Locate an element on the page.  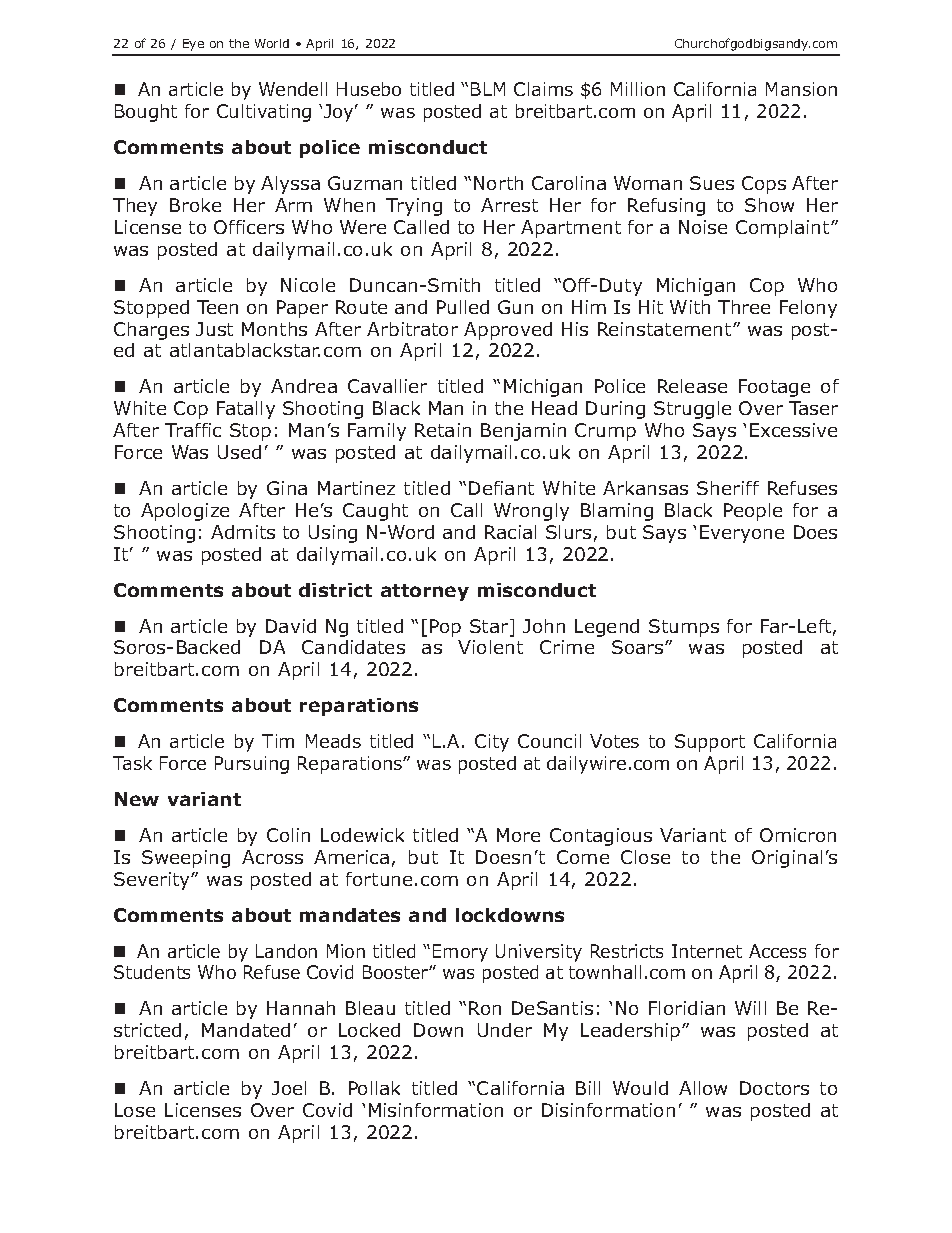
Struggle is located at coordinates (692, 410).
